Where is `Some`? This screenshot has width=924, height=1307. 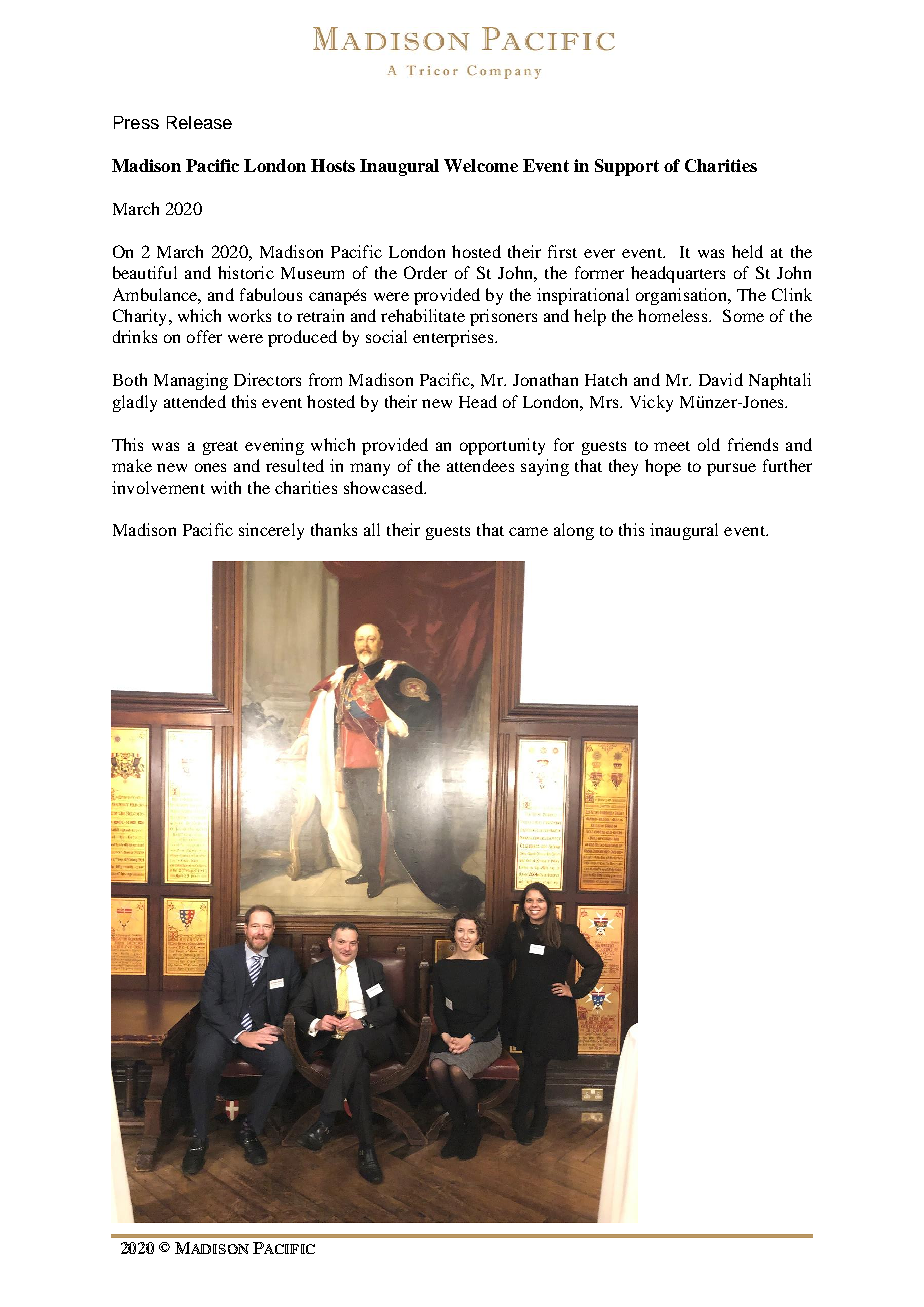 Some is located at coordinates (743, 315).
